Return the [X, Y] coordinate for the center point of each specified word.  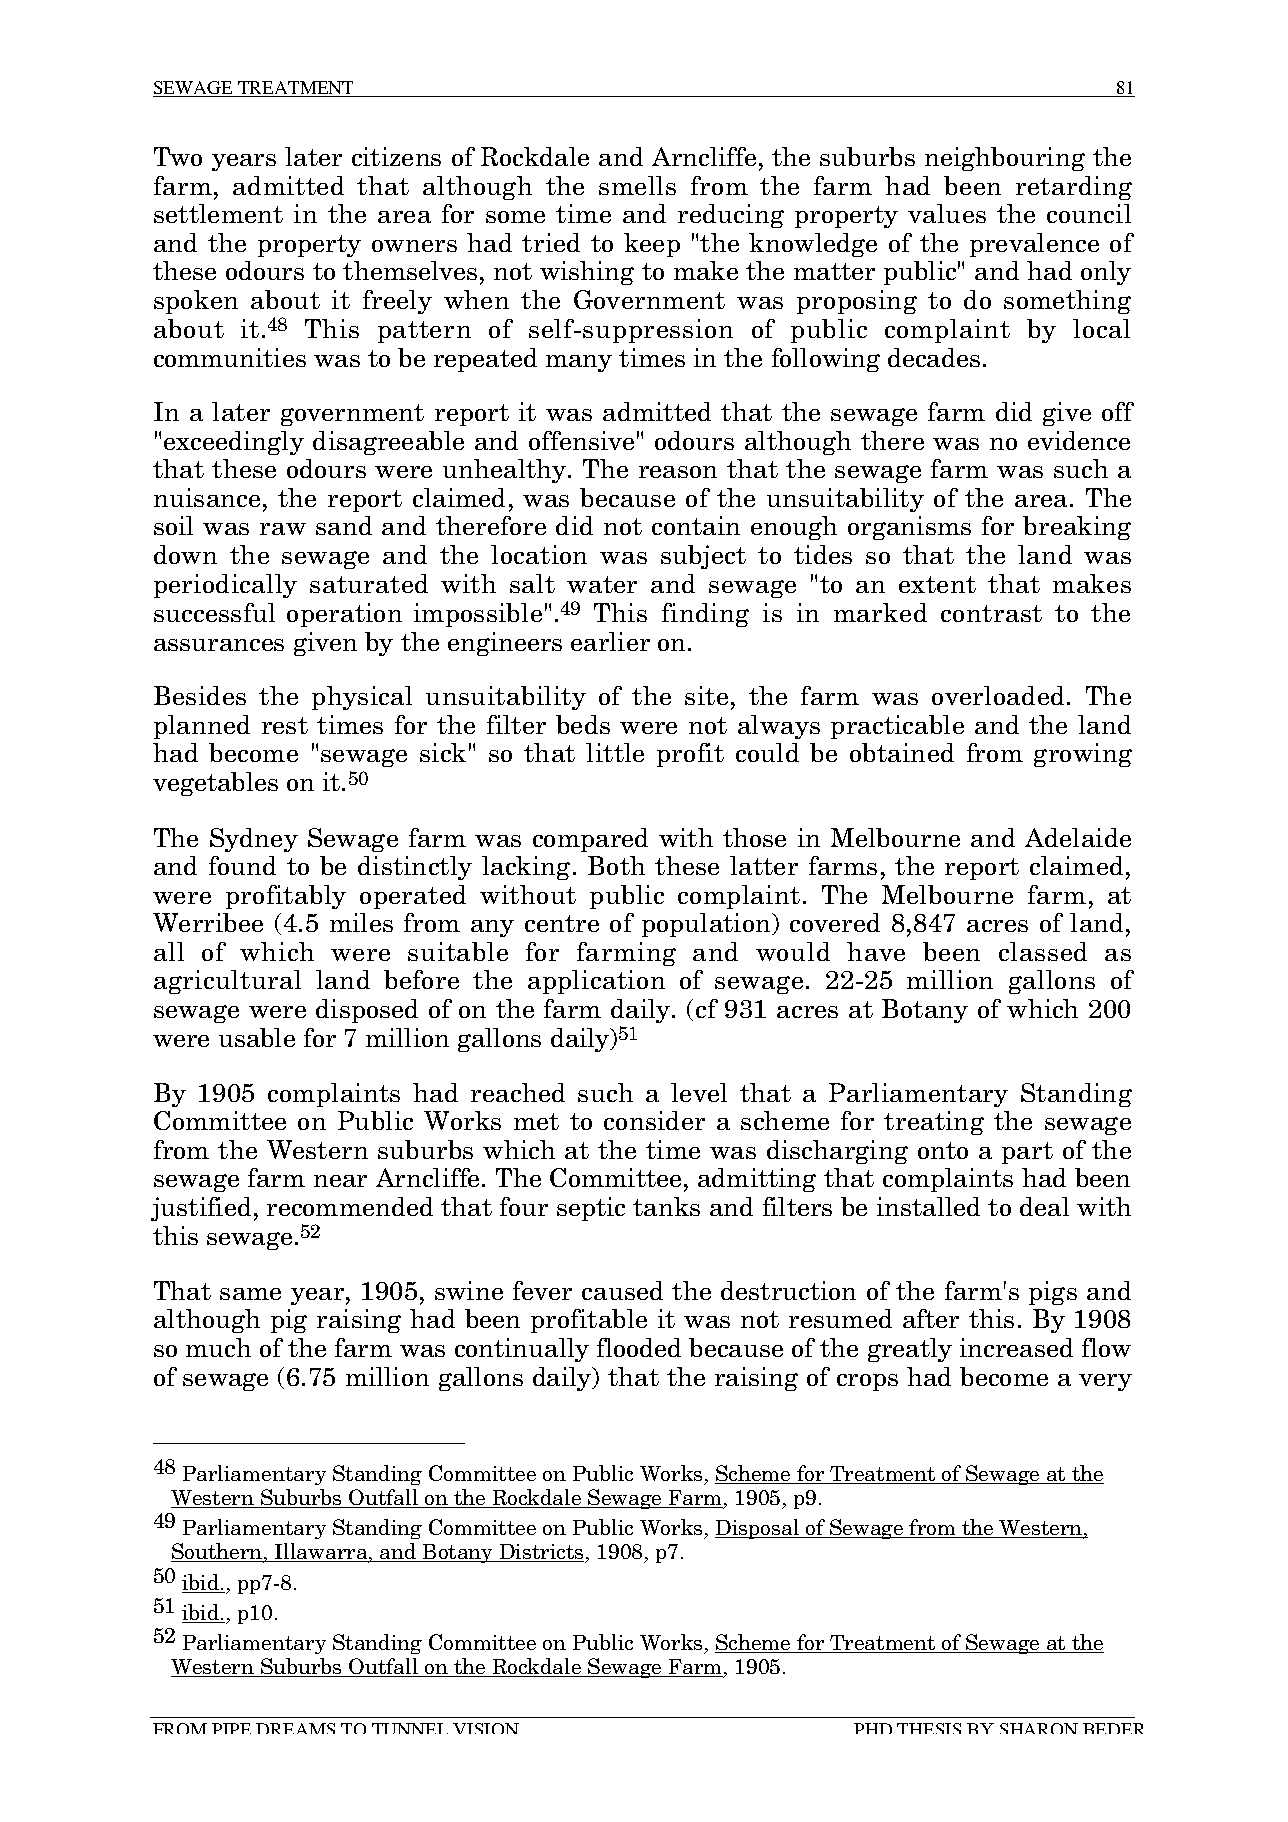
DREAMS [295, 1728]
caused [622, 1290]
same [250, 1294]
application [596, 982]
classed [1043, 951]
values [947, 213]
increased [1016, 1347]
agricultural [227, 982]
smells [637, 185]
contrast [991, 613]
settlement [218, 213]
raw [283, 529]
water [602, 584]
